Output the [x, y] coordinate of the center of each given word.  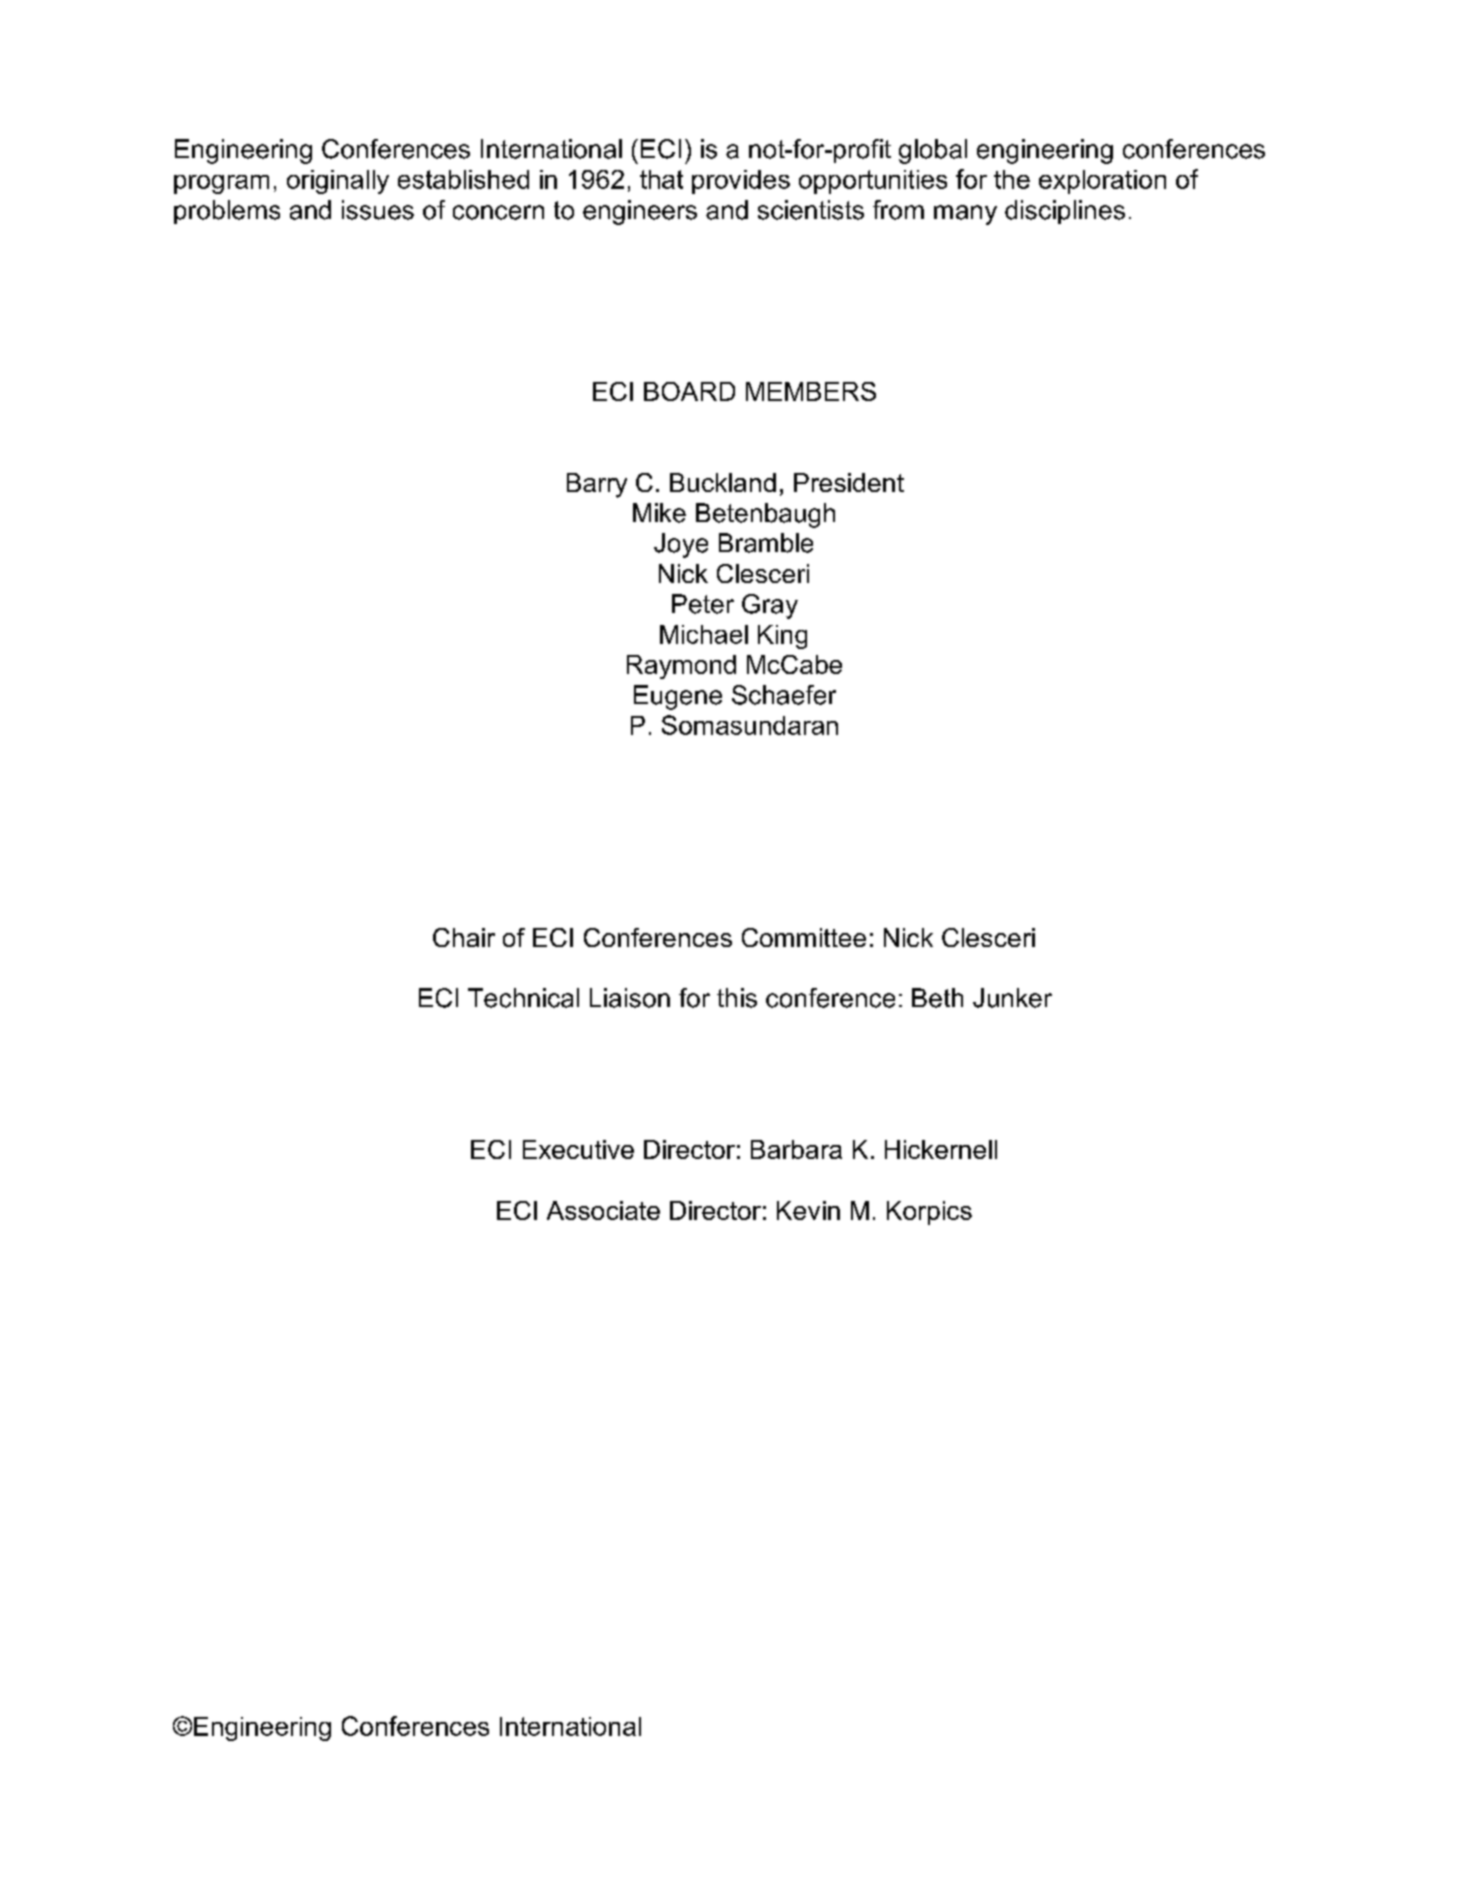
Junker [1012, 998]
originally [338, 182]
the [1012, 179]
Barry [597, 485]
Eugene [678, 697]
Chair [464, 937]
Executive [578, 1149]
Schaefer [784, 695]
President [849, 482]
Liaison [630, 998]
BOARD [689, 391]
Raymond [681, 667]
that [661, 179]
